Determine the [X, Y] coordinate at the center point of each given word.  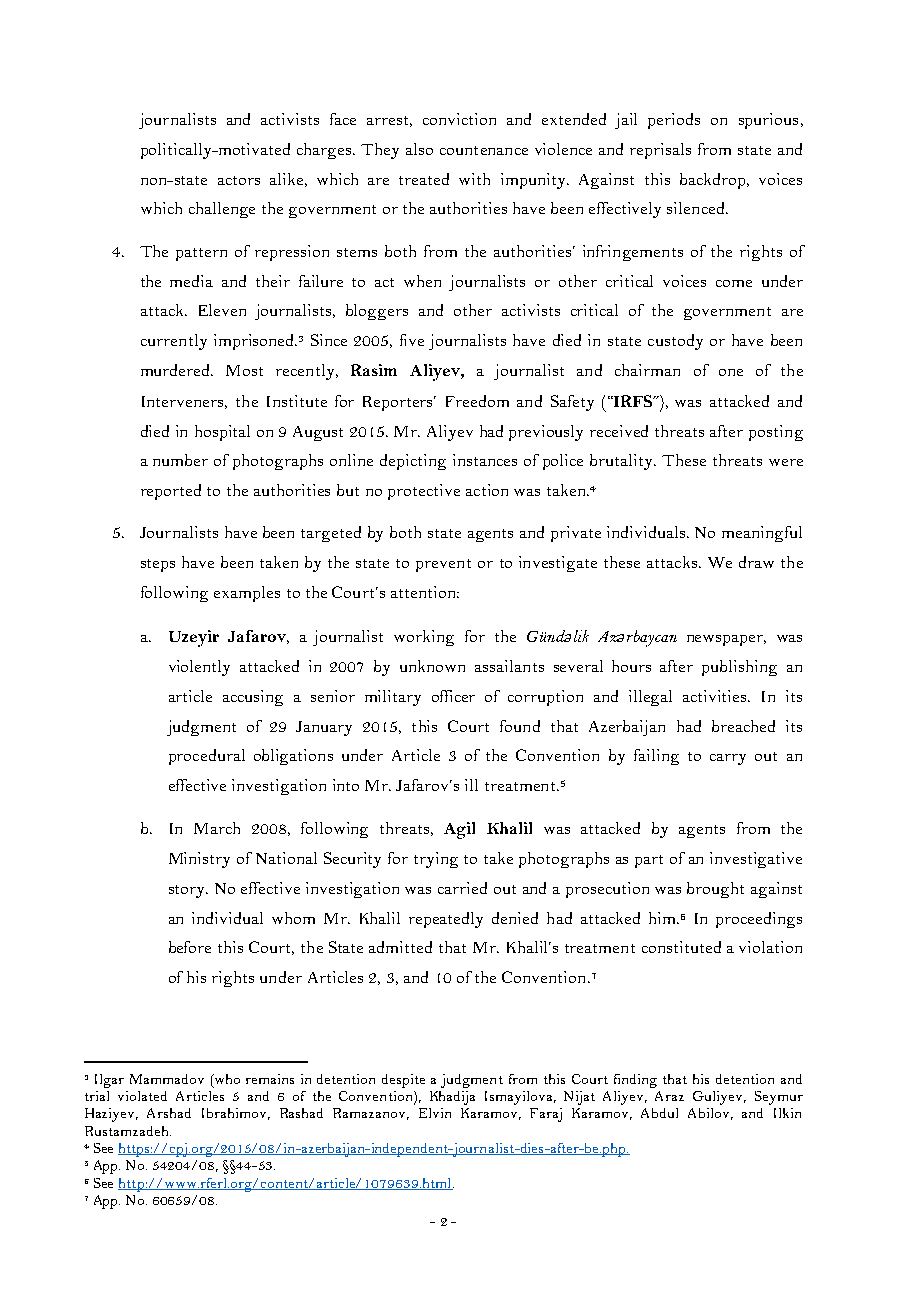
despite [403, 1081]
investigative [756, 860]
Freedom [477, 401]
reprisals [660, 151]
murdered [176, 370]
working [424, 638]
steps [158, 565]
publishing [739, 668]
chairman [647, 370]
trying [436, 860]
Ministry [199, 860]
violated [142, 1096]
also [419, 149]
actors [239, 180]
